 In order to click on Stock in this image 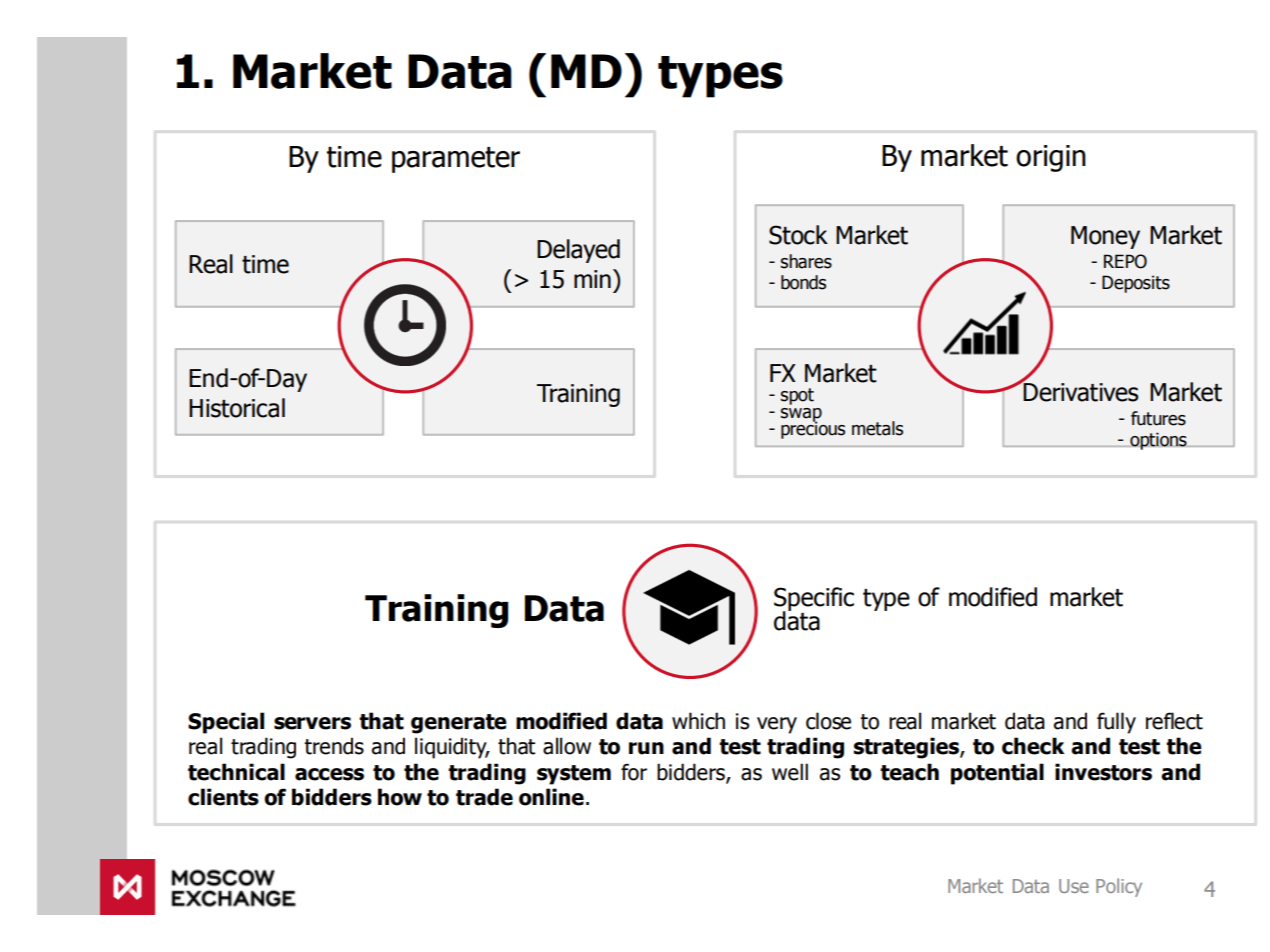, I will do `click(798, 235)`.
